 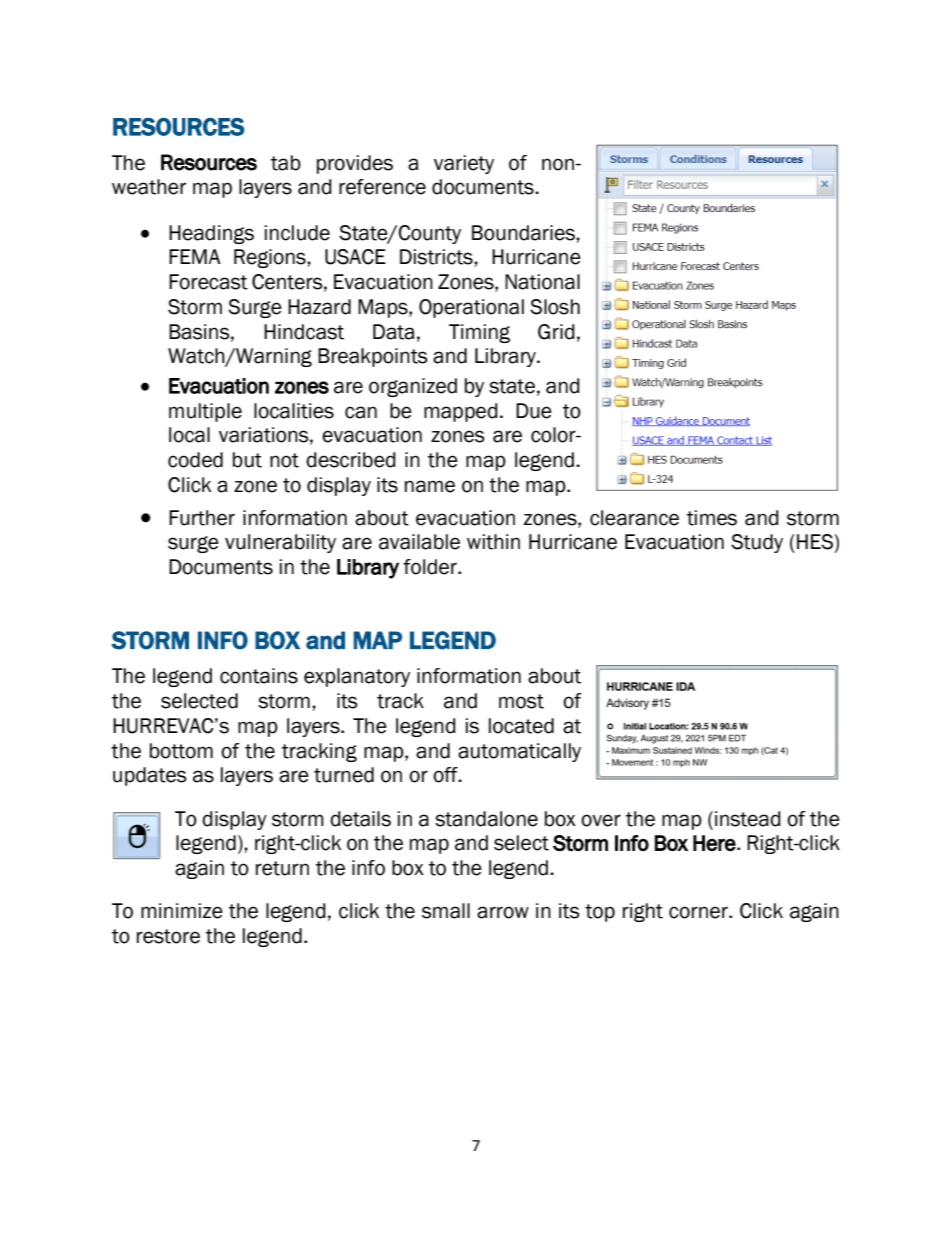 I want to click on tab, so click(x=286, y=163).
